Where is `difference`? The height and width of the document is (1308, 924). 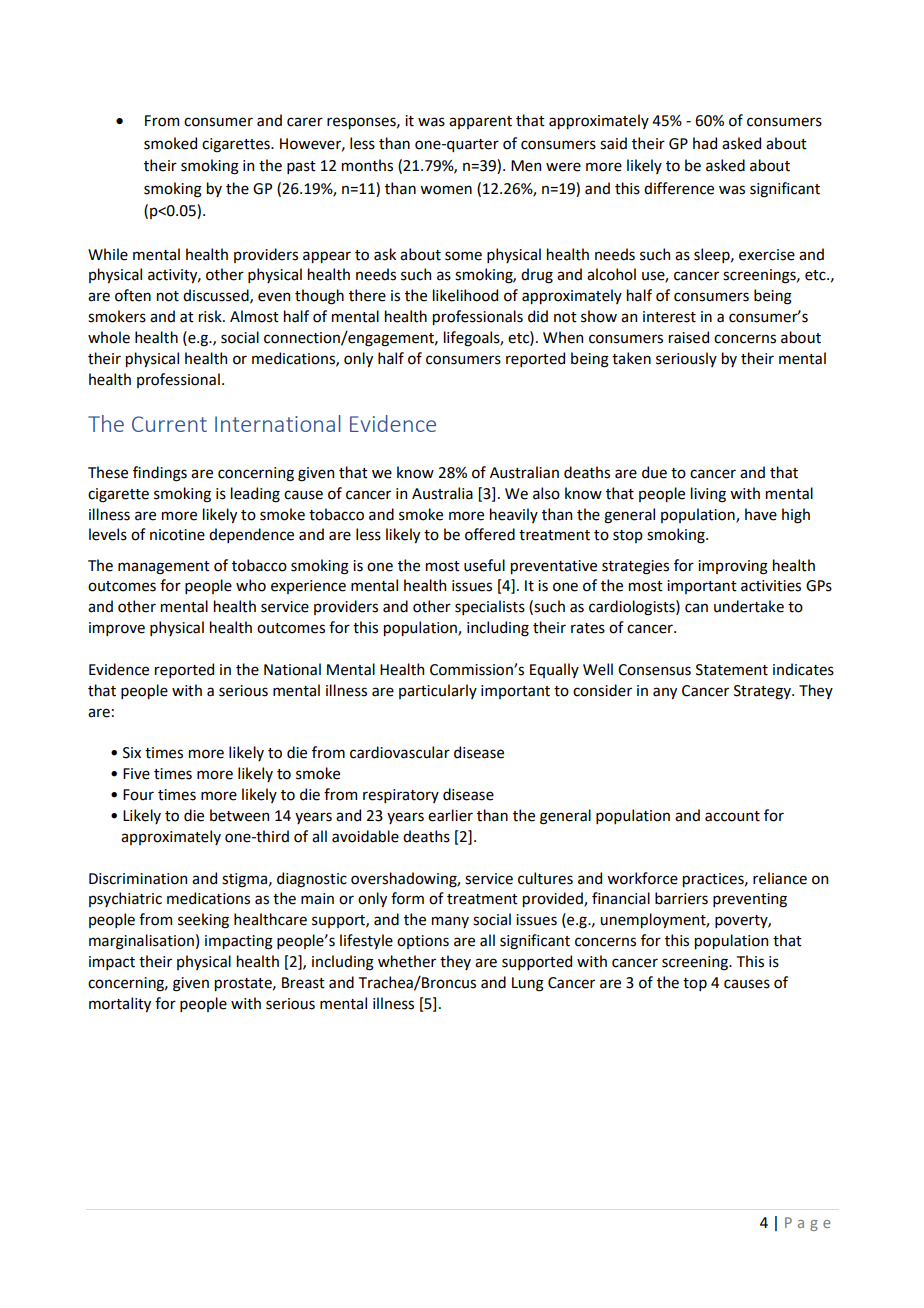 difference is located at coordinates (679, 188).
